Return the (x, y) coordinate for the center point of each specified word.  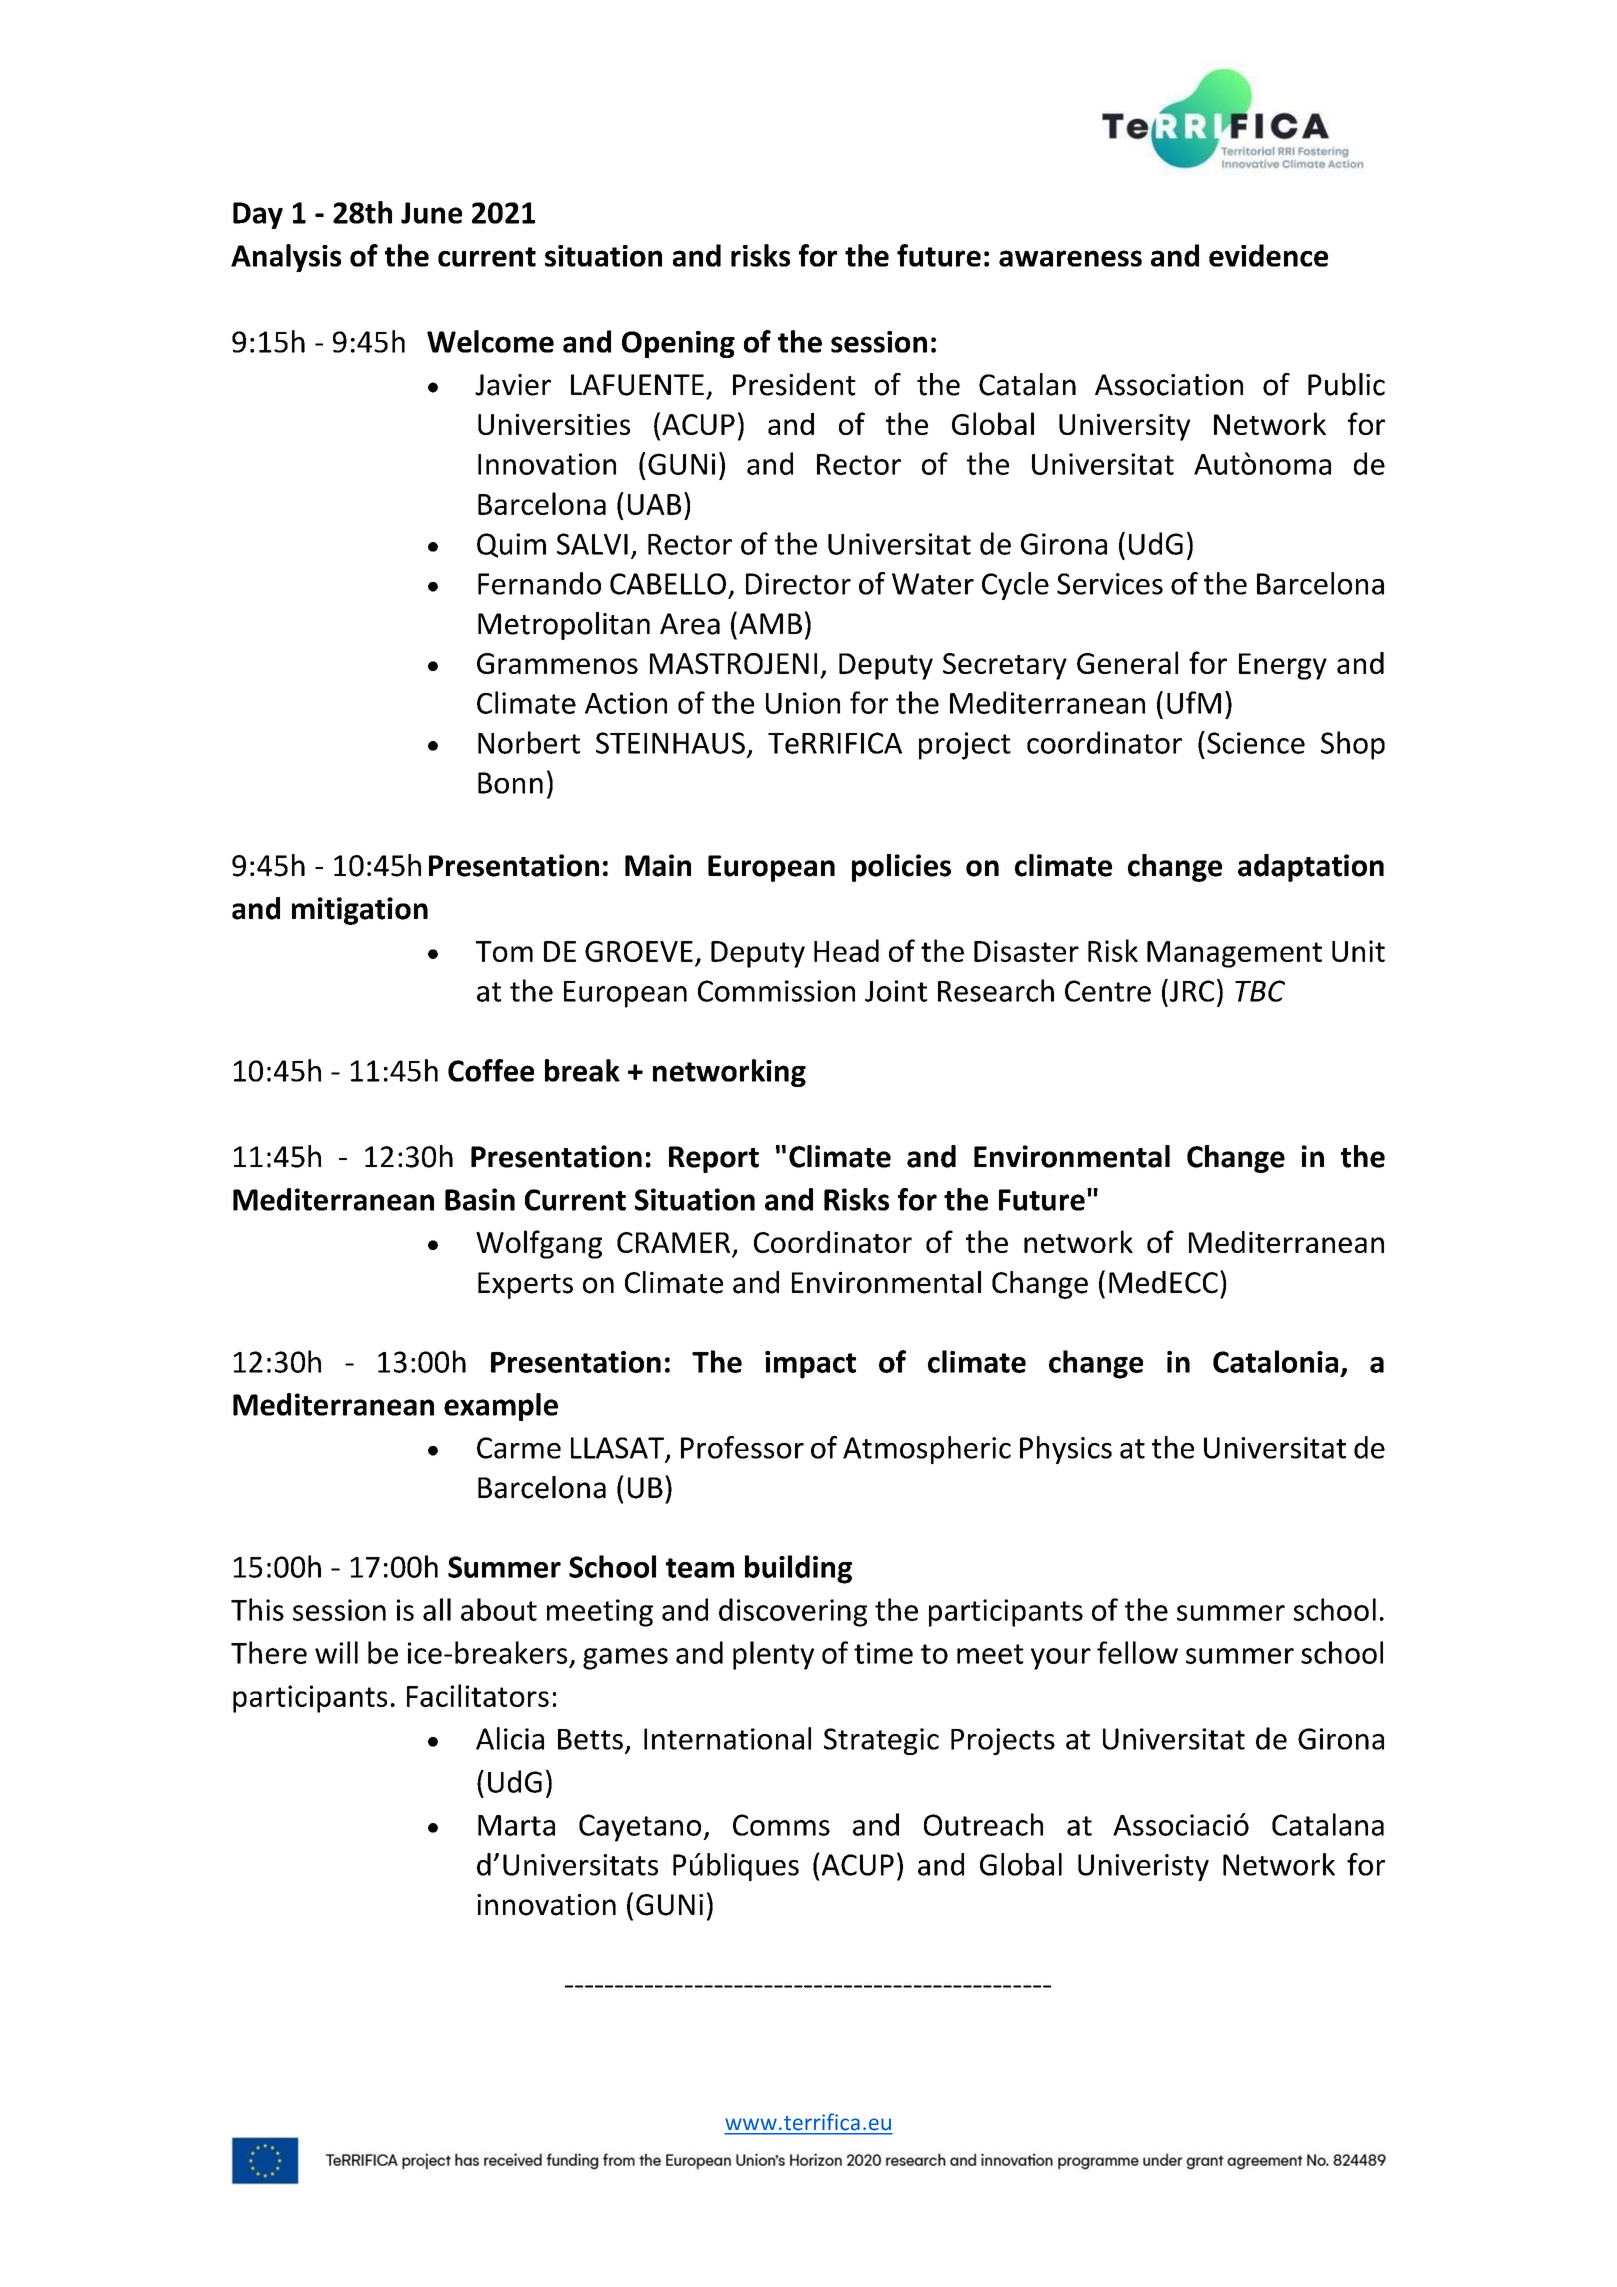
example (501, 1407)
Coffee (491, 1070)
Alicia (510, 1738)
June (431, 213)
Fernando (539, 583)
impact (810, 1365)
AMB (770, 623)
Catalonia (1275, 1361)
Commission (776, 991)
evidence (1268, 255)
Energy (1283, 666)
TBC (1260, 991)
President (794, 384)
